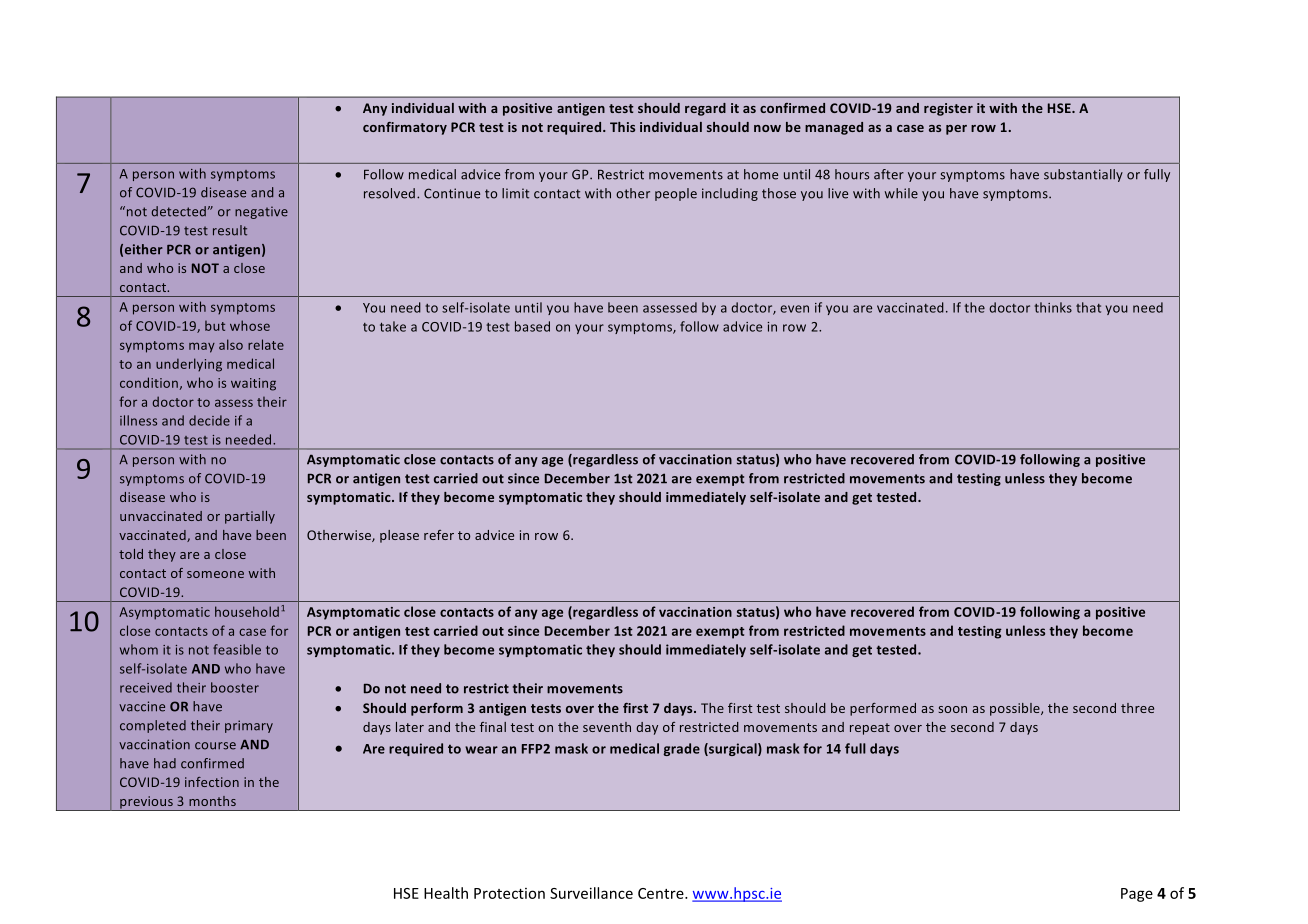 The width and height of the page is (1308, 924). What do you see at coordinates (622, 127) in the page?
I see `This` at bounding box center [622, 127].
